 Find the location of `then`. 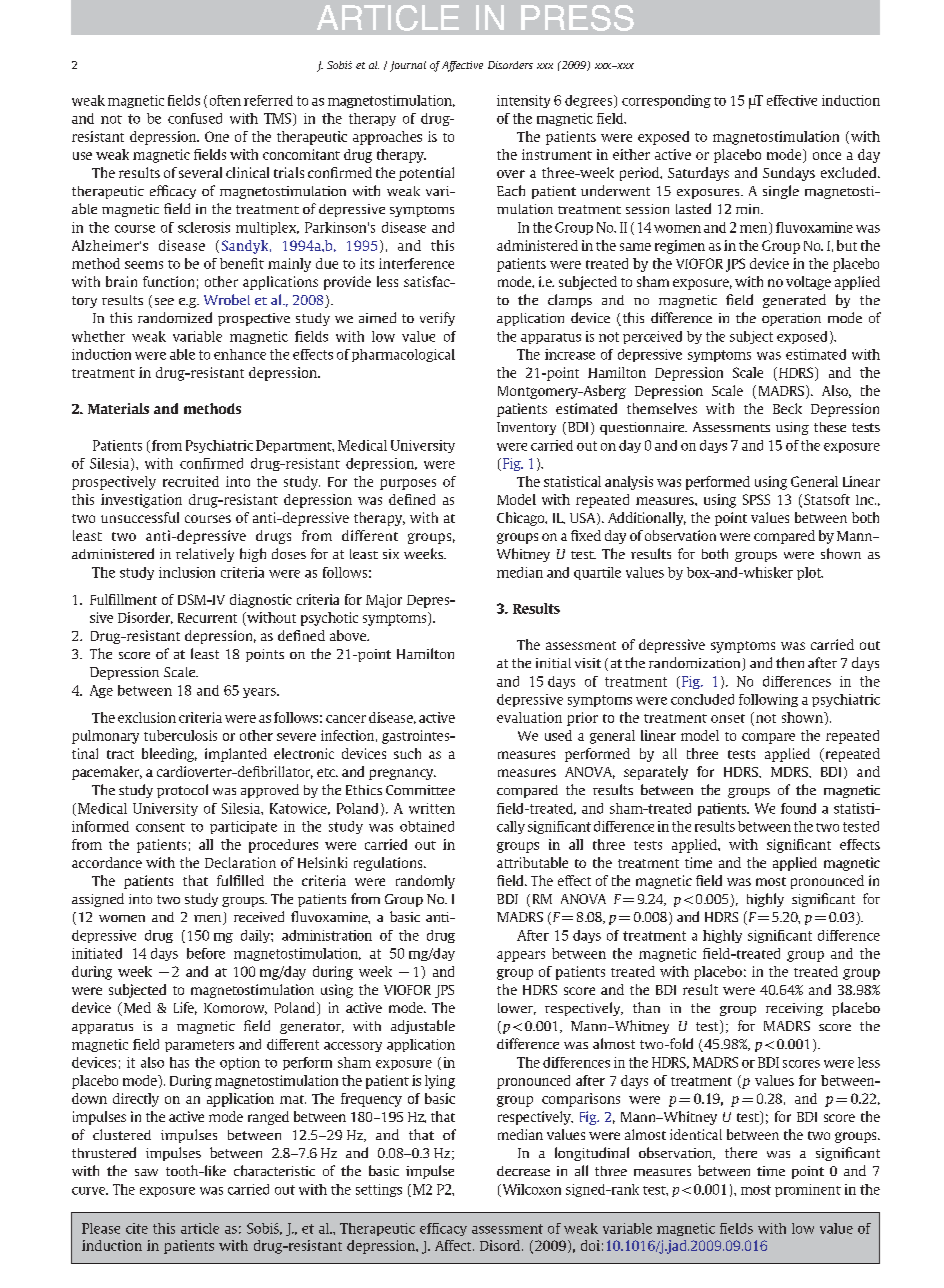

then is located at coordinates (790, 662).
